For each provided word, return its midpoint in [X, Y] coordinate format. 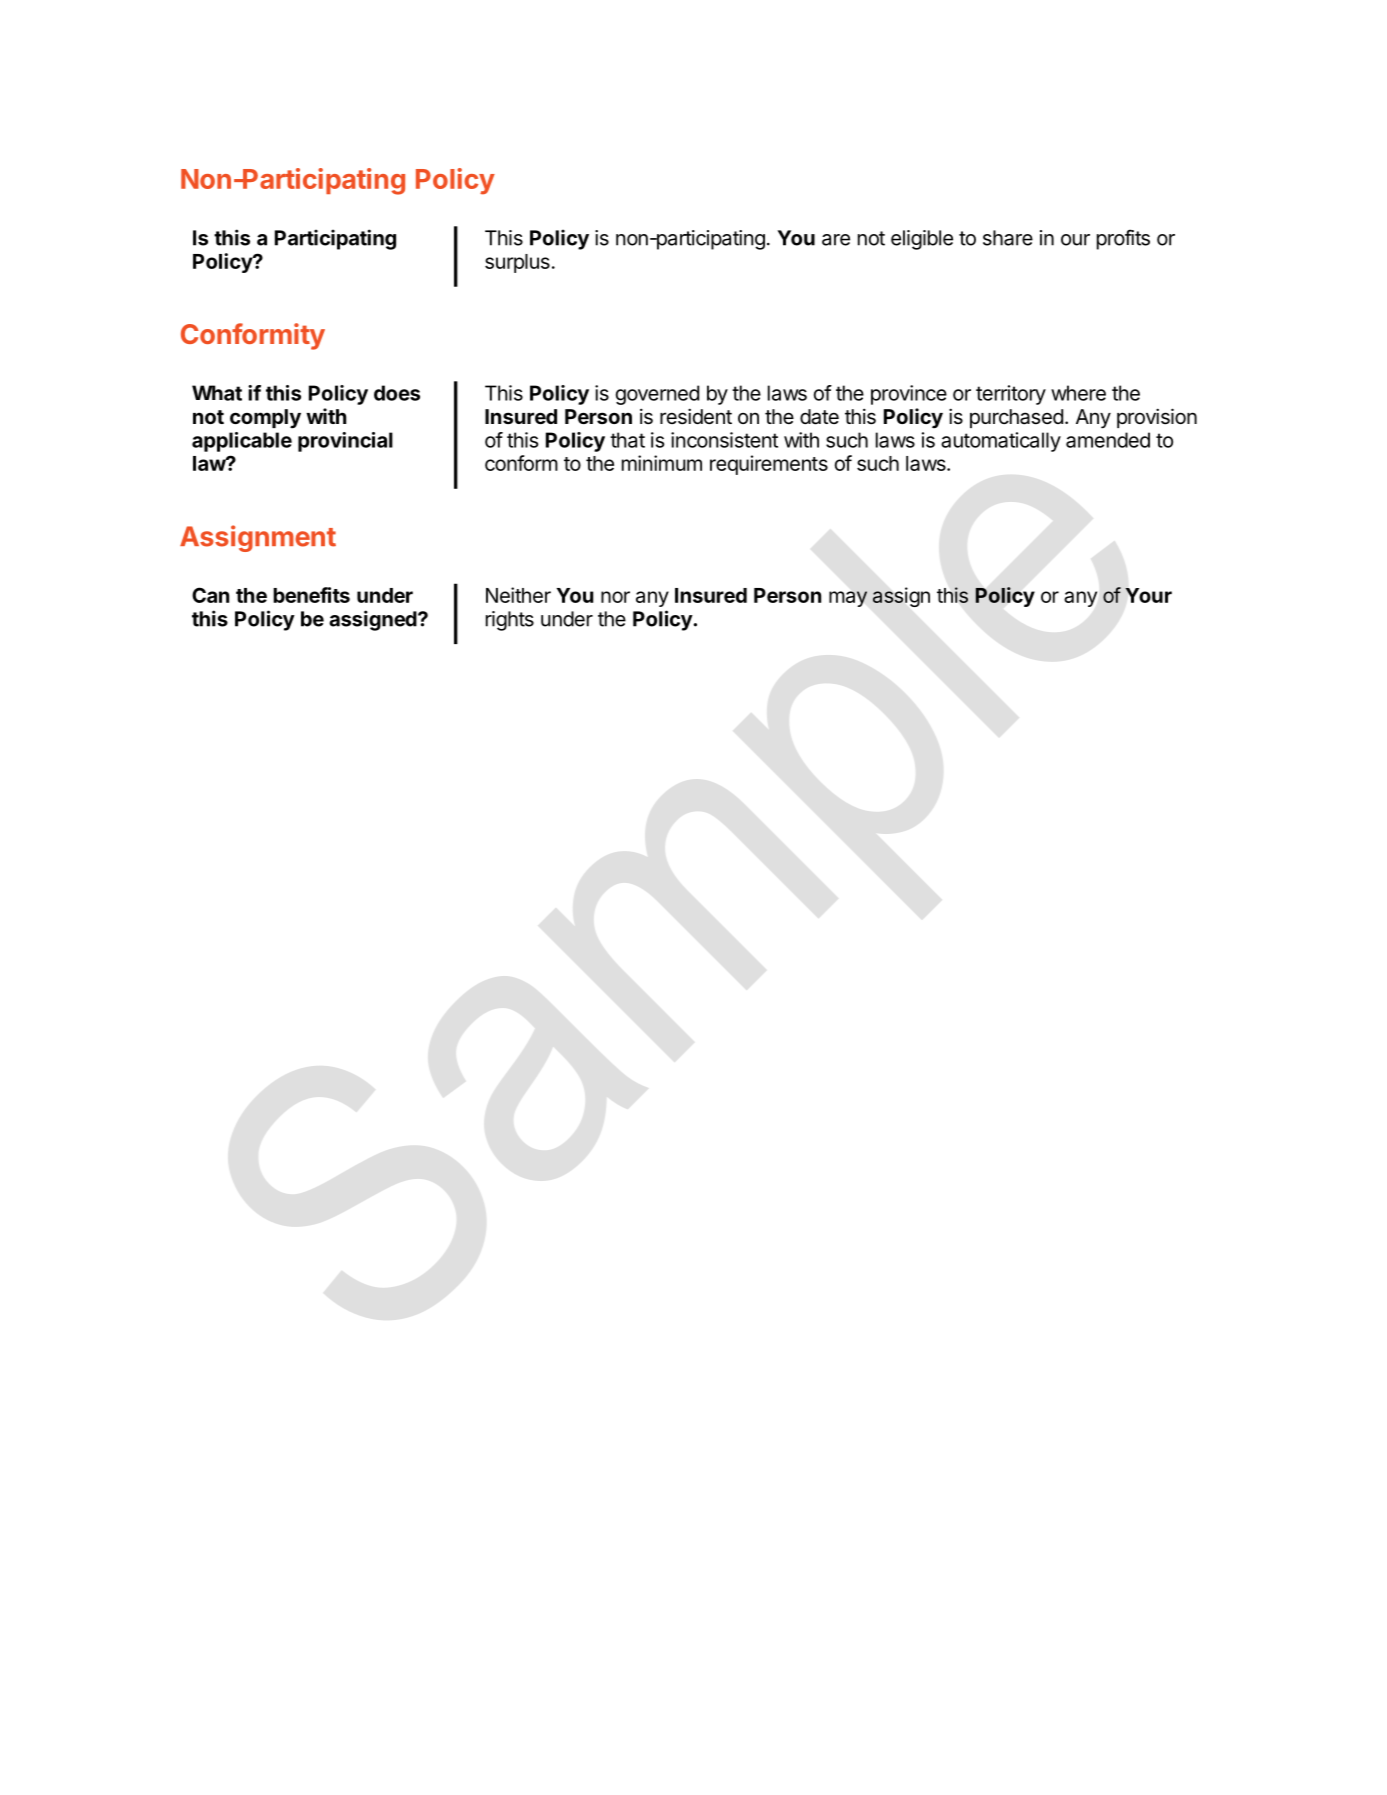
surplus [517, 263]
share [1008, 238]
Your [1148, 595]
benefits [311, 595]
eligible [922, 240]
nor [615, 597]
